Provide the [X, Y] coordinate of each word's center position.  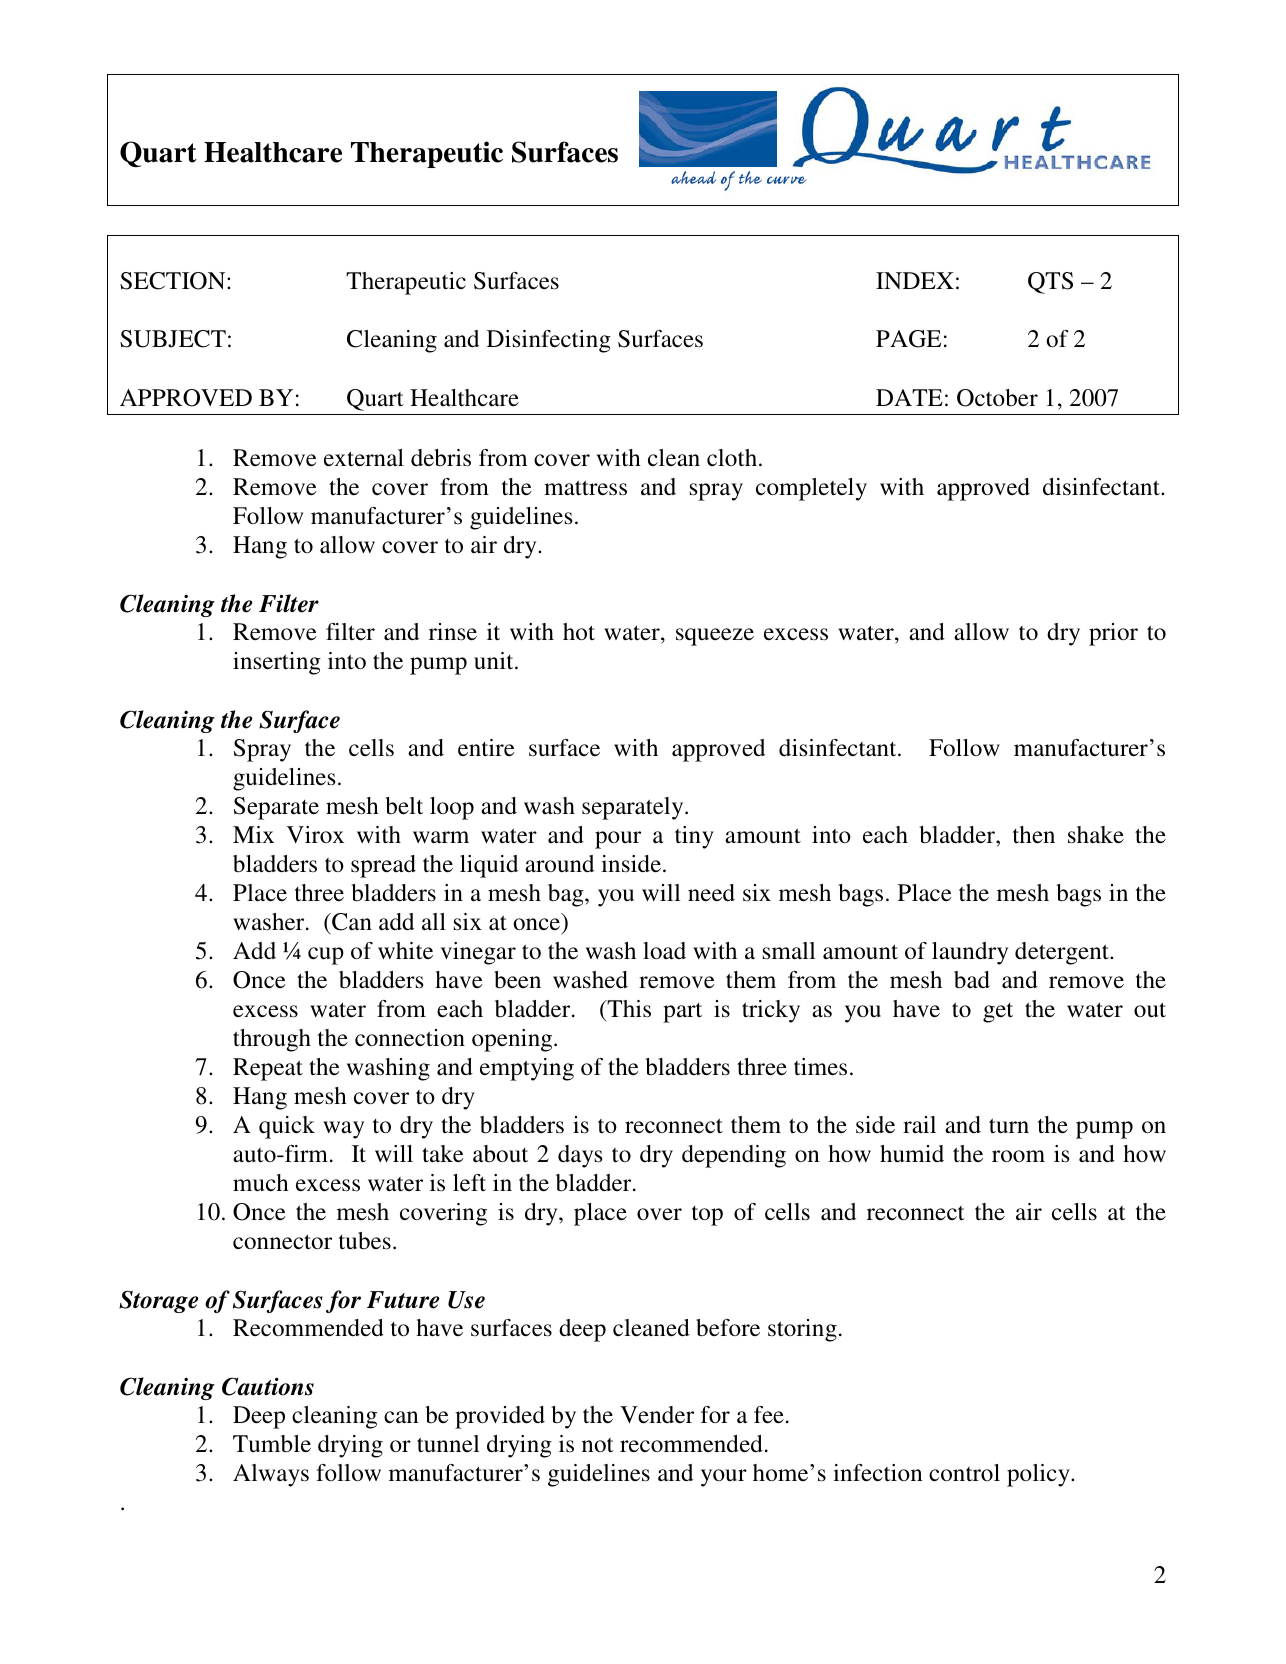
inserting [277, 663]
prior [1113, 634]
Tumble [272, 1444]
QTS [1050, 283]
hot [579, 632]
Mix [253, 834]
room [1018, 1156]
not [598, 1445]
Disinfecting [549, 341]
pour [618, 840]
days [580, 1156]
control [964, 1473]
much [261, 1183]
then [1034, 835]
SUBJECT [173, 339]
